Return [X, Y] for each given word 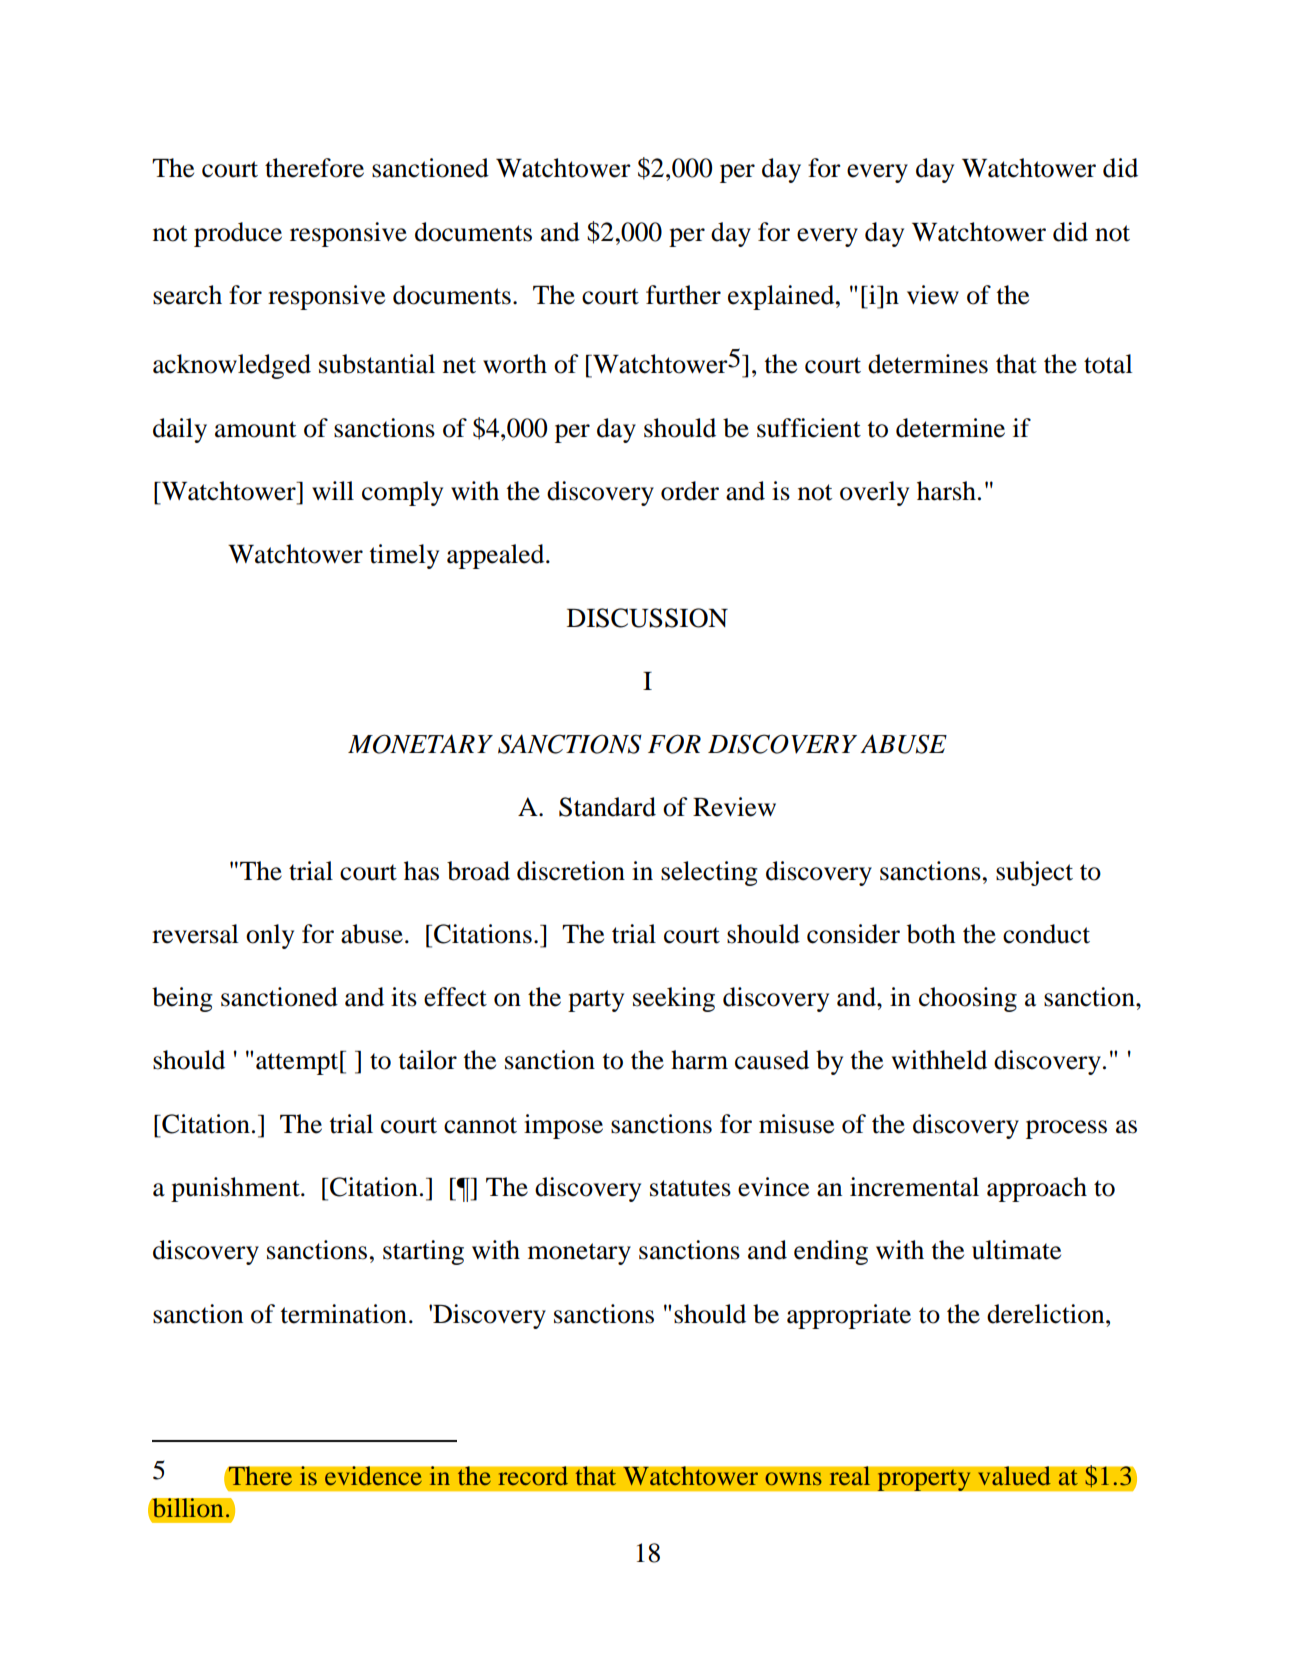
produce [238, 234]
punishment [236, 1189]
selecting [709, 873]
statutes [690, 1188]
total [1108, 364]
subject [1034, 873]
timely [404, 556]
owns [793, 1478]
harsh [946, 491]
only [270, 936]
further [683, 295]
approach [1037, 1189]
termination [344, 1314]
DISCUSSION [647, 618]
